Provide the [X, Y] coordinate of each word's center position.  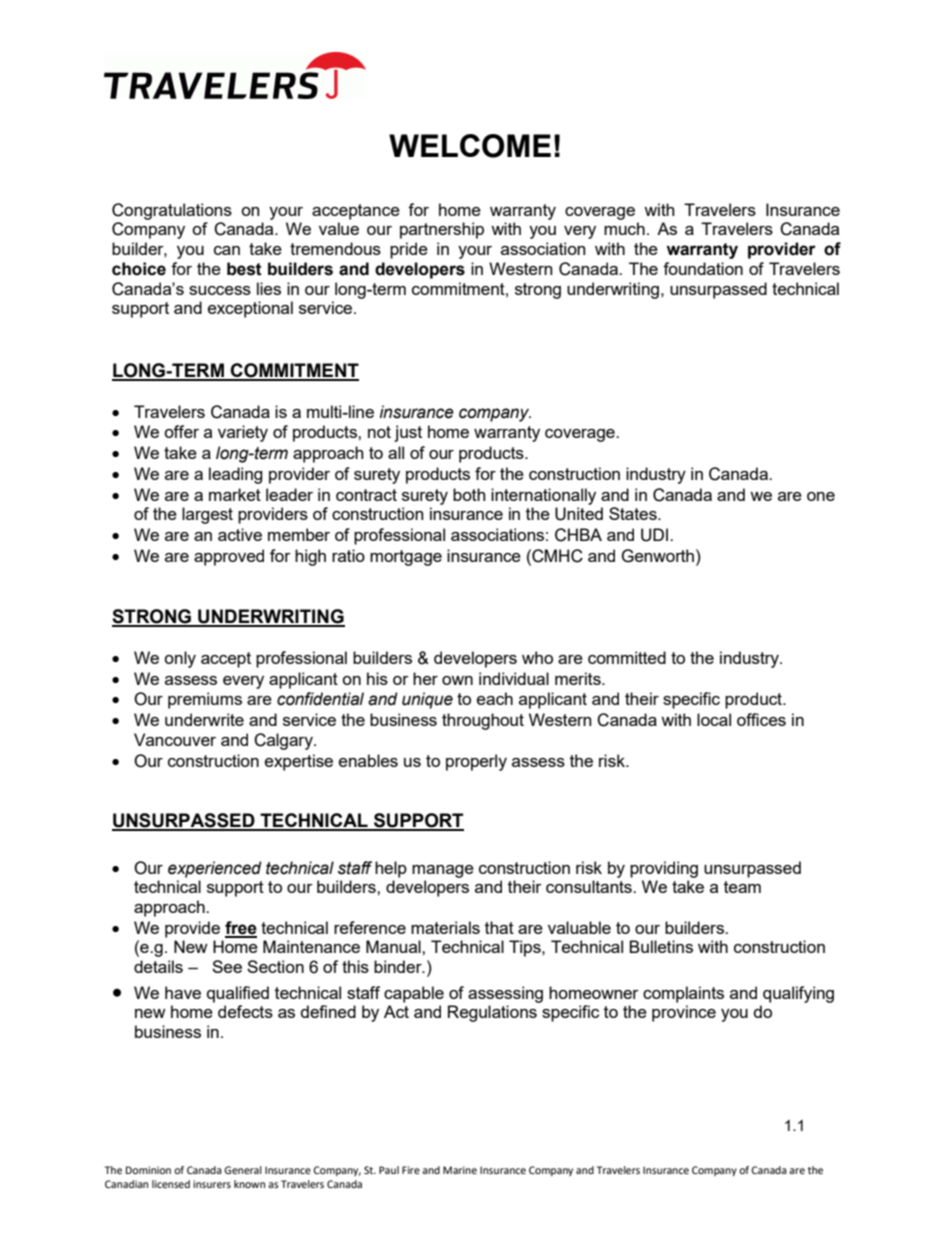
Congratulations [172, 211]
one [821, 496]
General [243, 1170]
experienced [215, 869]
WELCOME [470, 146]
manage [443, 871]
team [742, 887]
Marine [460, 1170]
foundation [703, 268]
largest [207, 515]
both [469, 494]
